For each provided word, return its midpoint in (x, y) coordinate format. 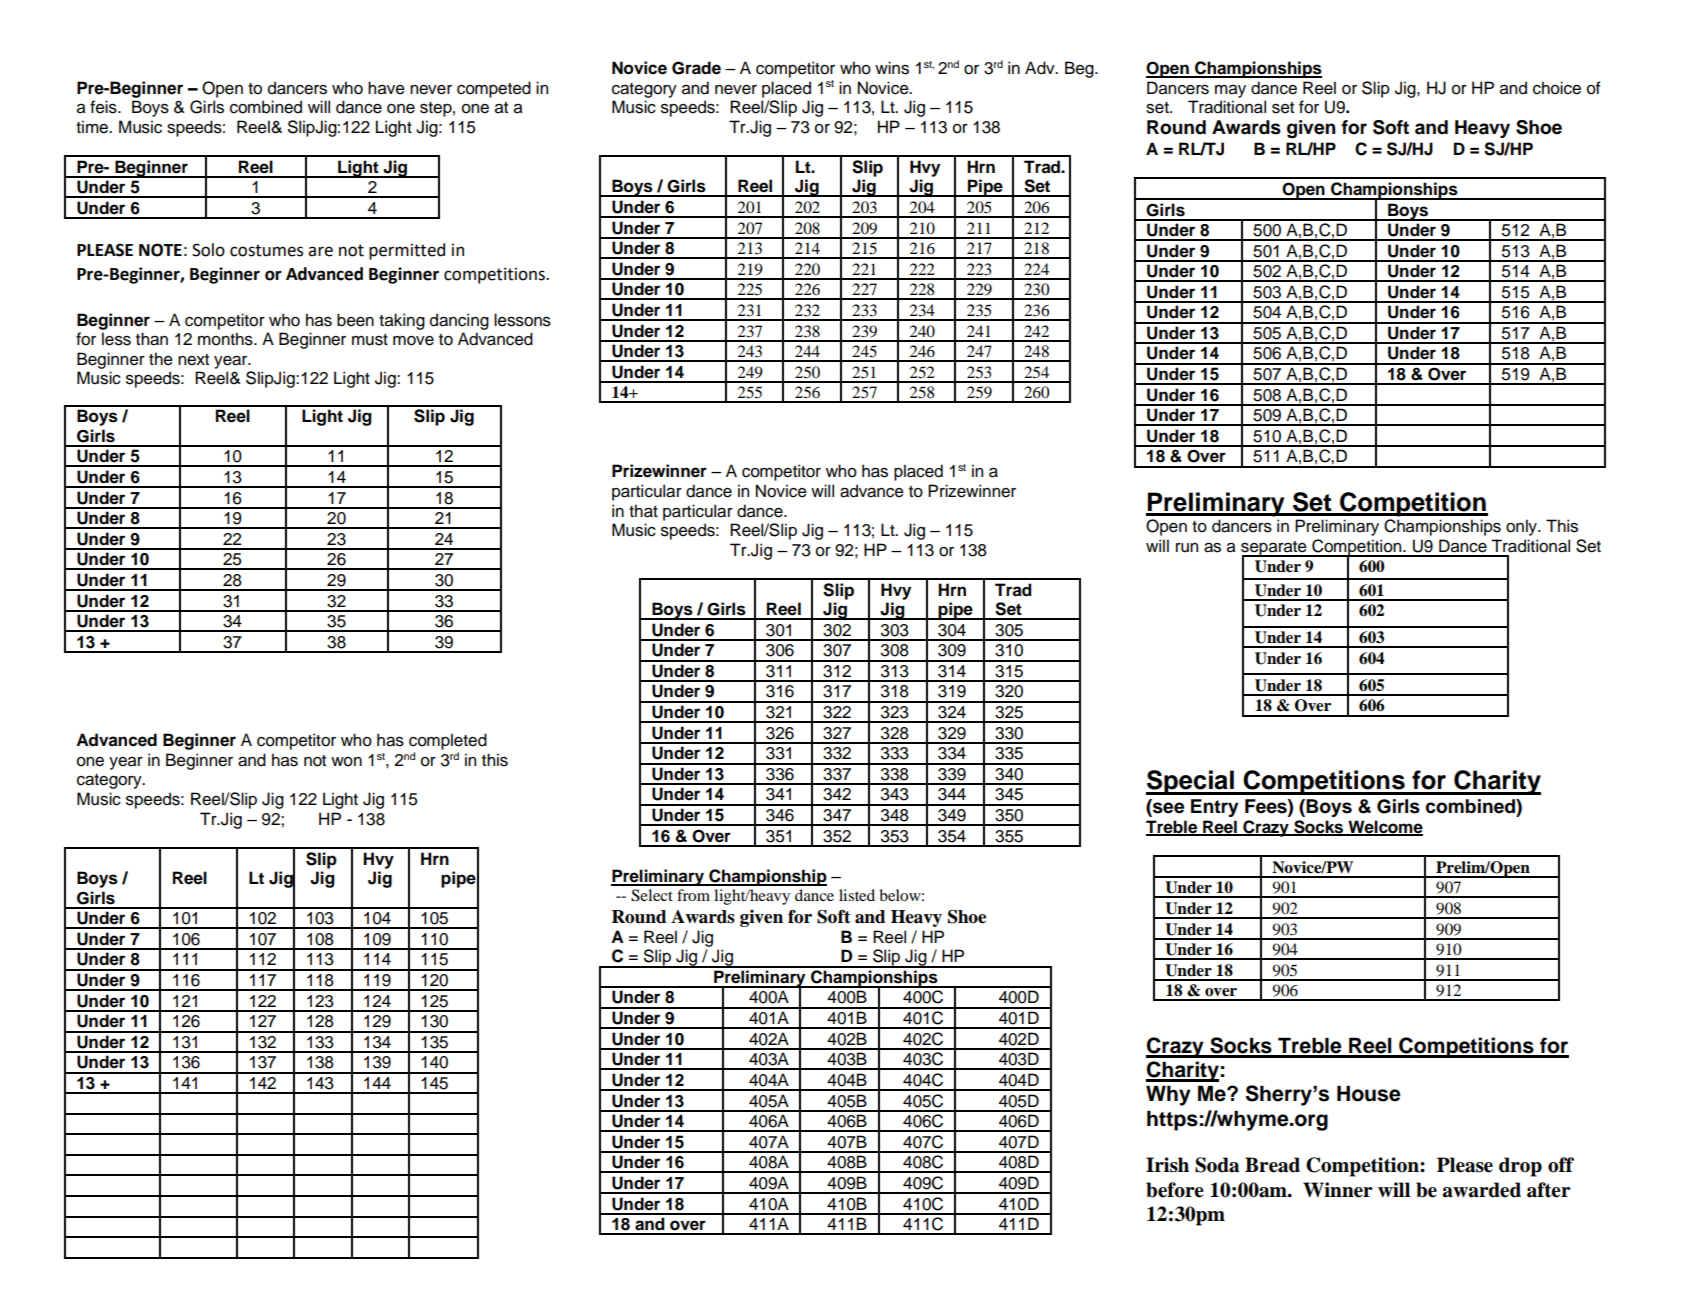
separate (1275, 549)
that (643, 511)
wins (892, 68)
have (386, 88)
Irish (1167, 1165)
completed (448, 741)
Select (652, 895)
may (1230, 91)
